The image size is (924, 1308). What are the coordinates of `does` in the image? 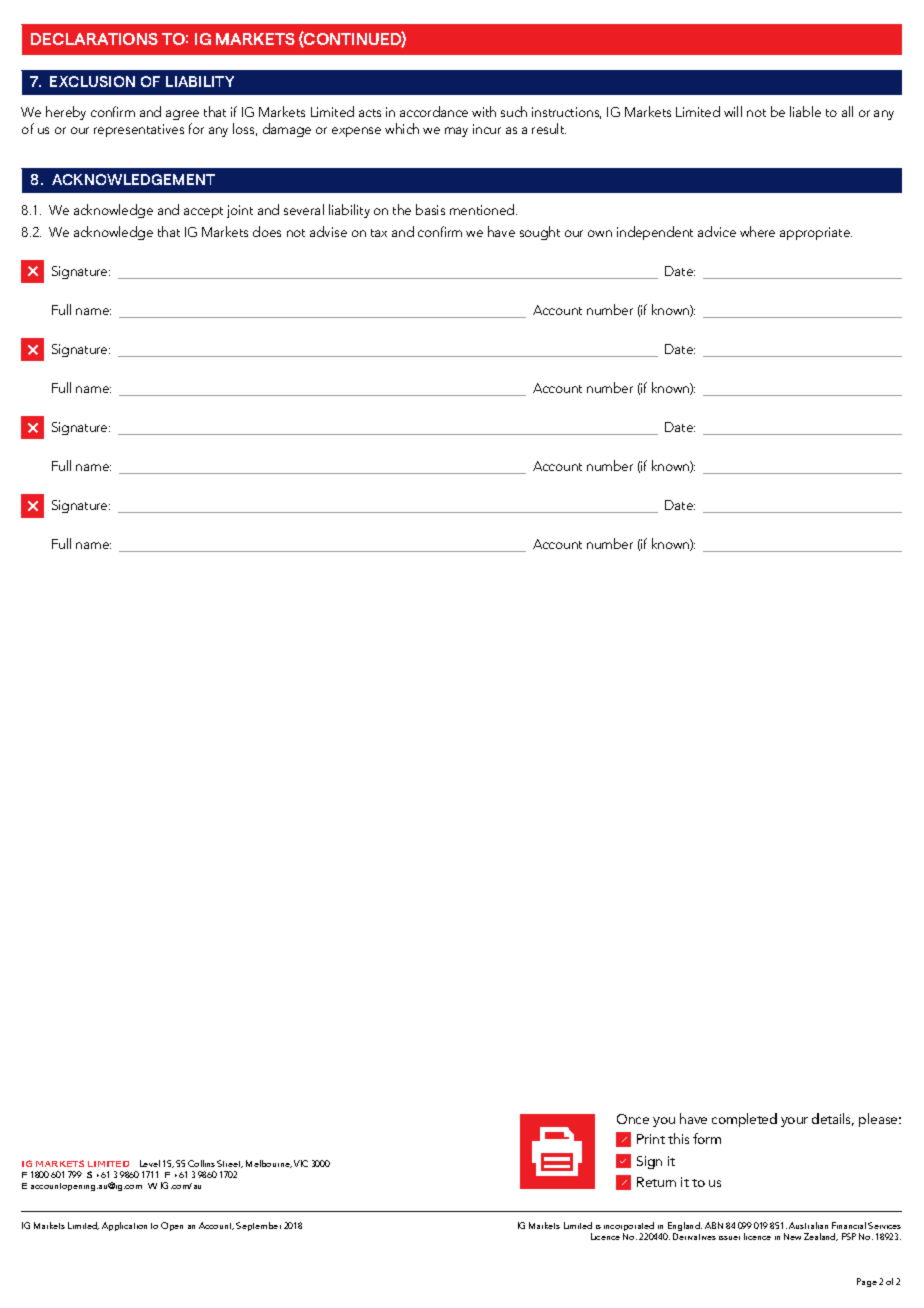 It's located at (267, 231).
